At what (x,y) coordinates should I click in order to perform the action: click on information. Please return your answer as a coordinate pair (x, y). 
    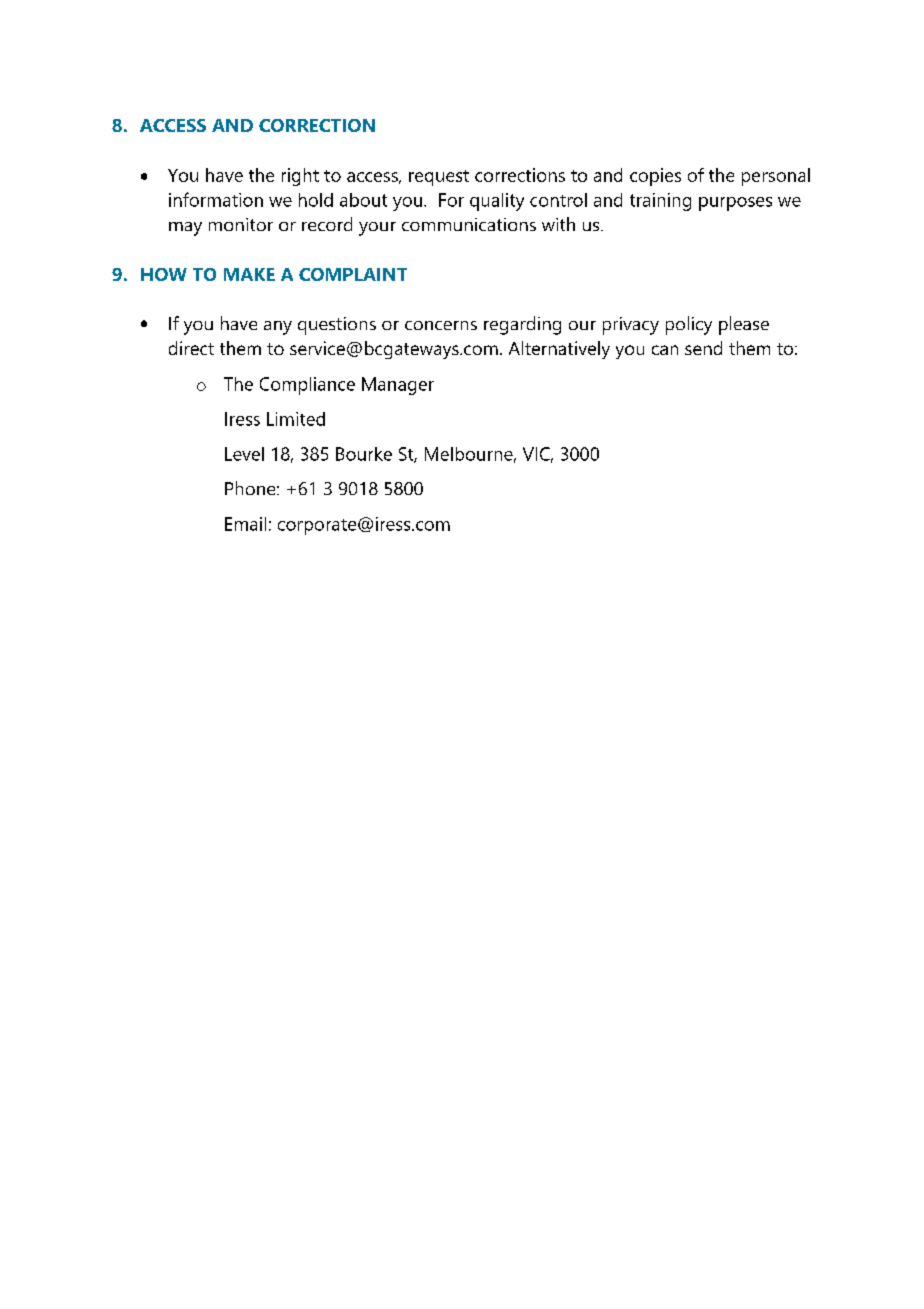
    Looking at the image, I should click on (216, 199).
